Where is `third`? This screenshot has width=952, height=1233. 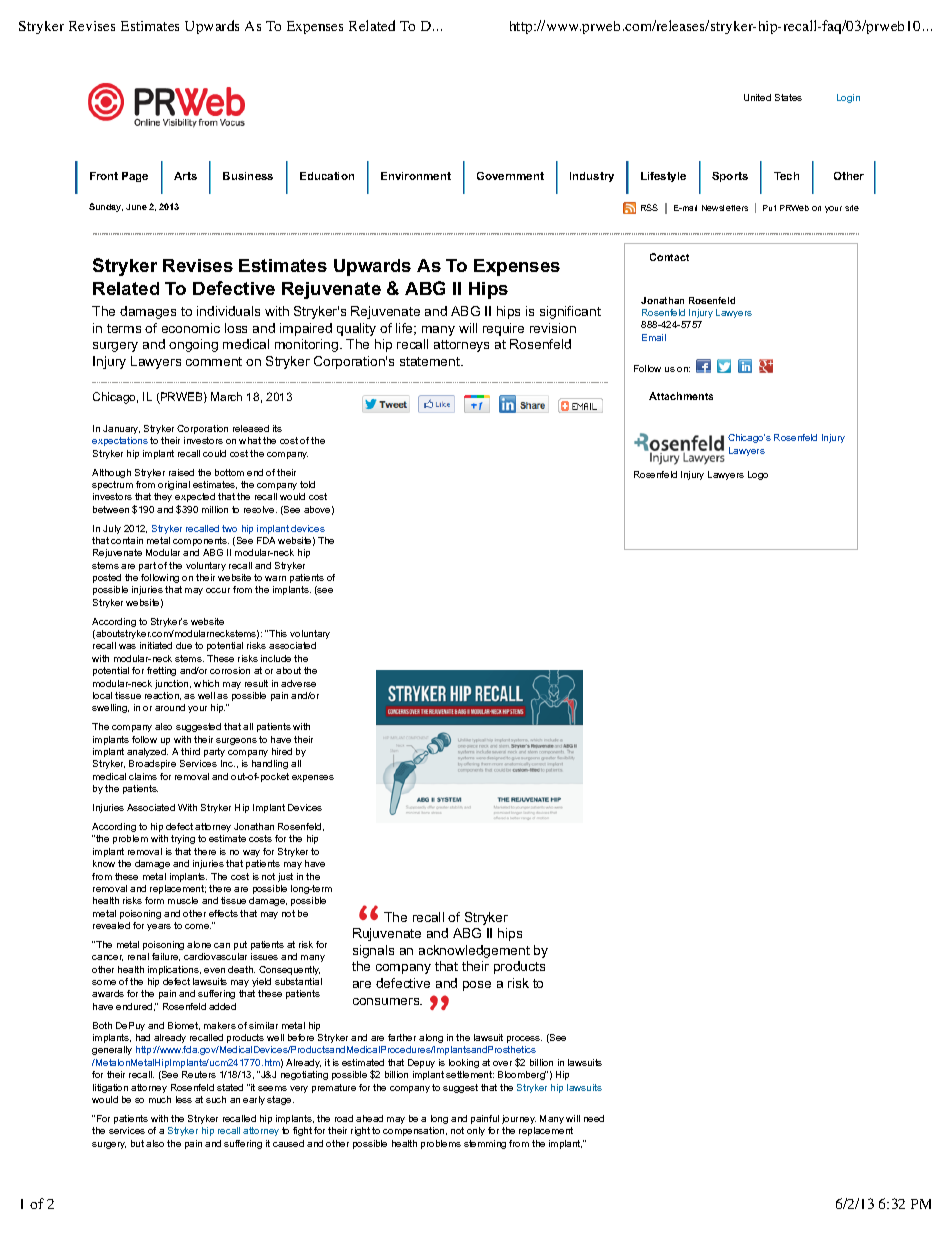
third is located at coordinates (190, 751).
